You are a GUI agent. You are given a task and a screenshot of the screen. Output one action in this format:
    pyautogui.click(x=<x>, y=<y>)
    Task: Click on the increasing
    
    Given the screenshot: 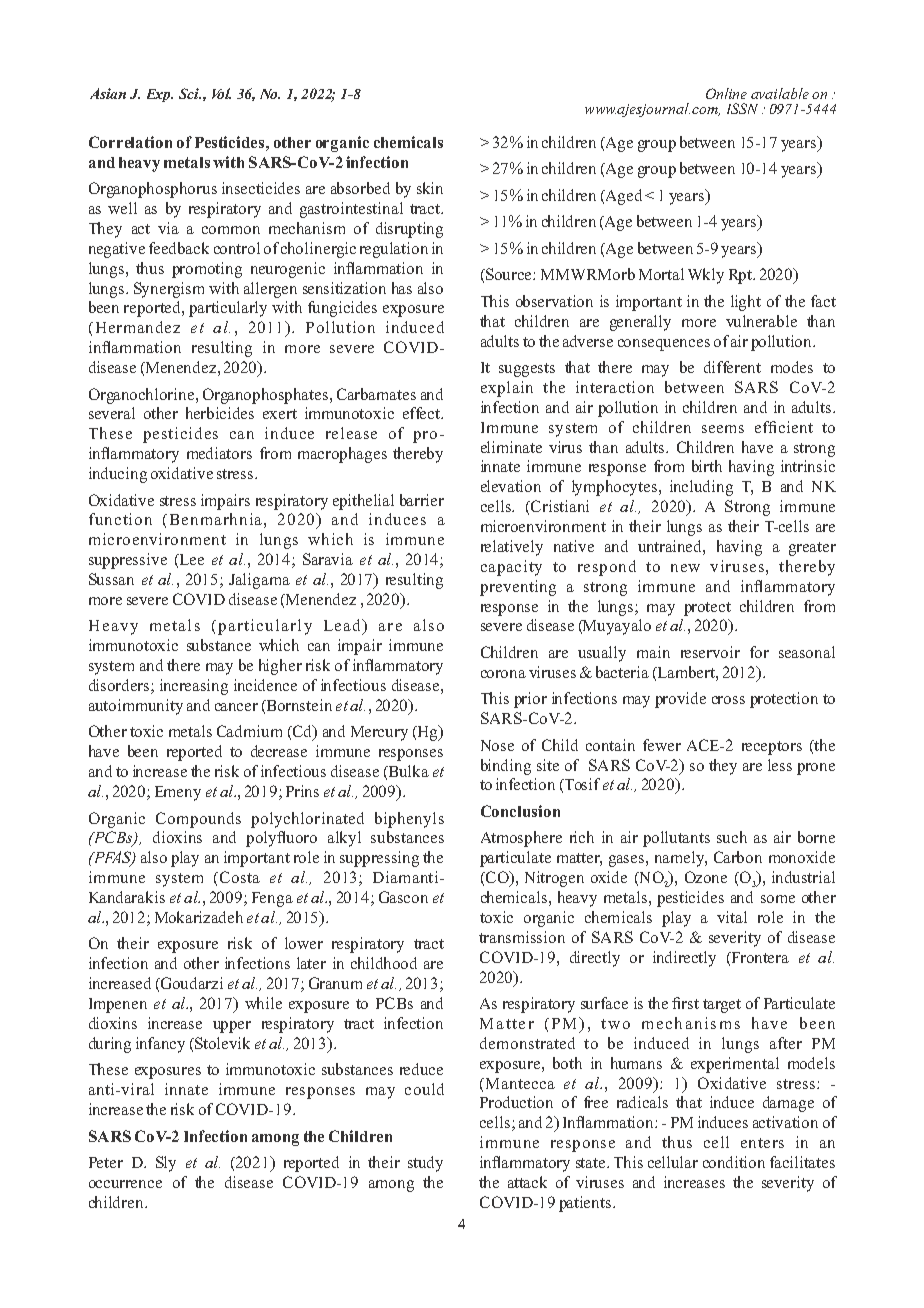 What is the action you would take?
    pyautogui.click(x=194, y=687)
